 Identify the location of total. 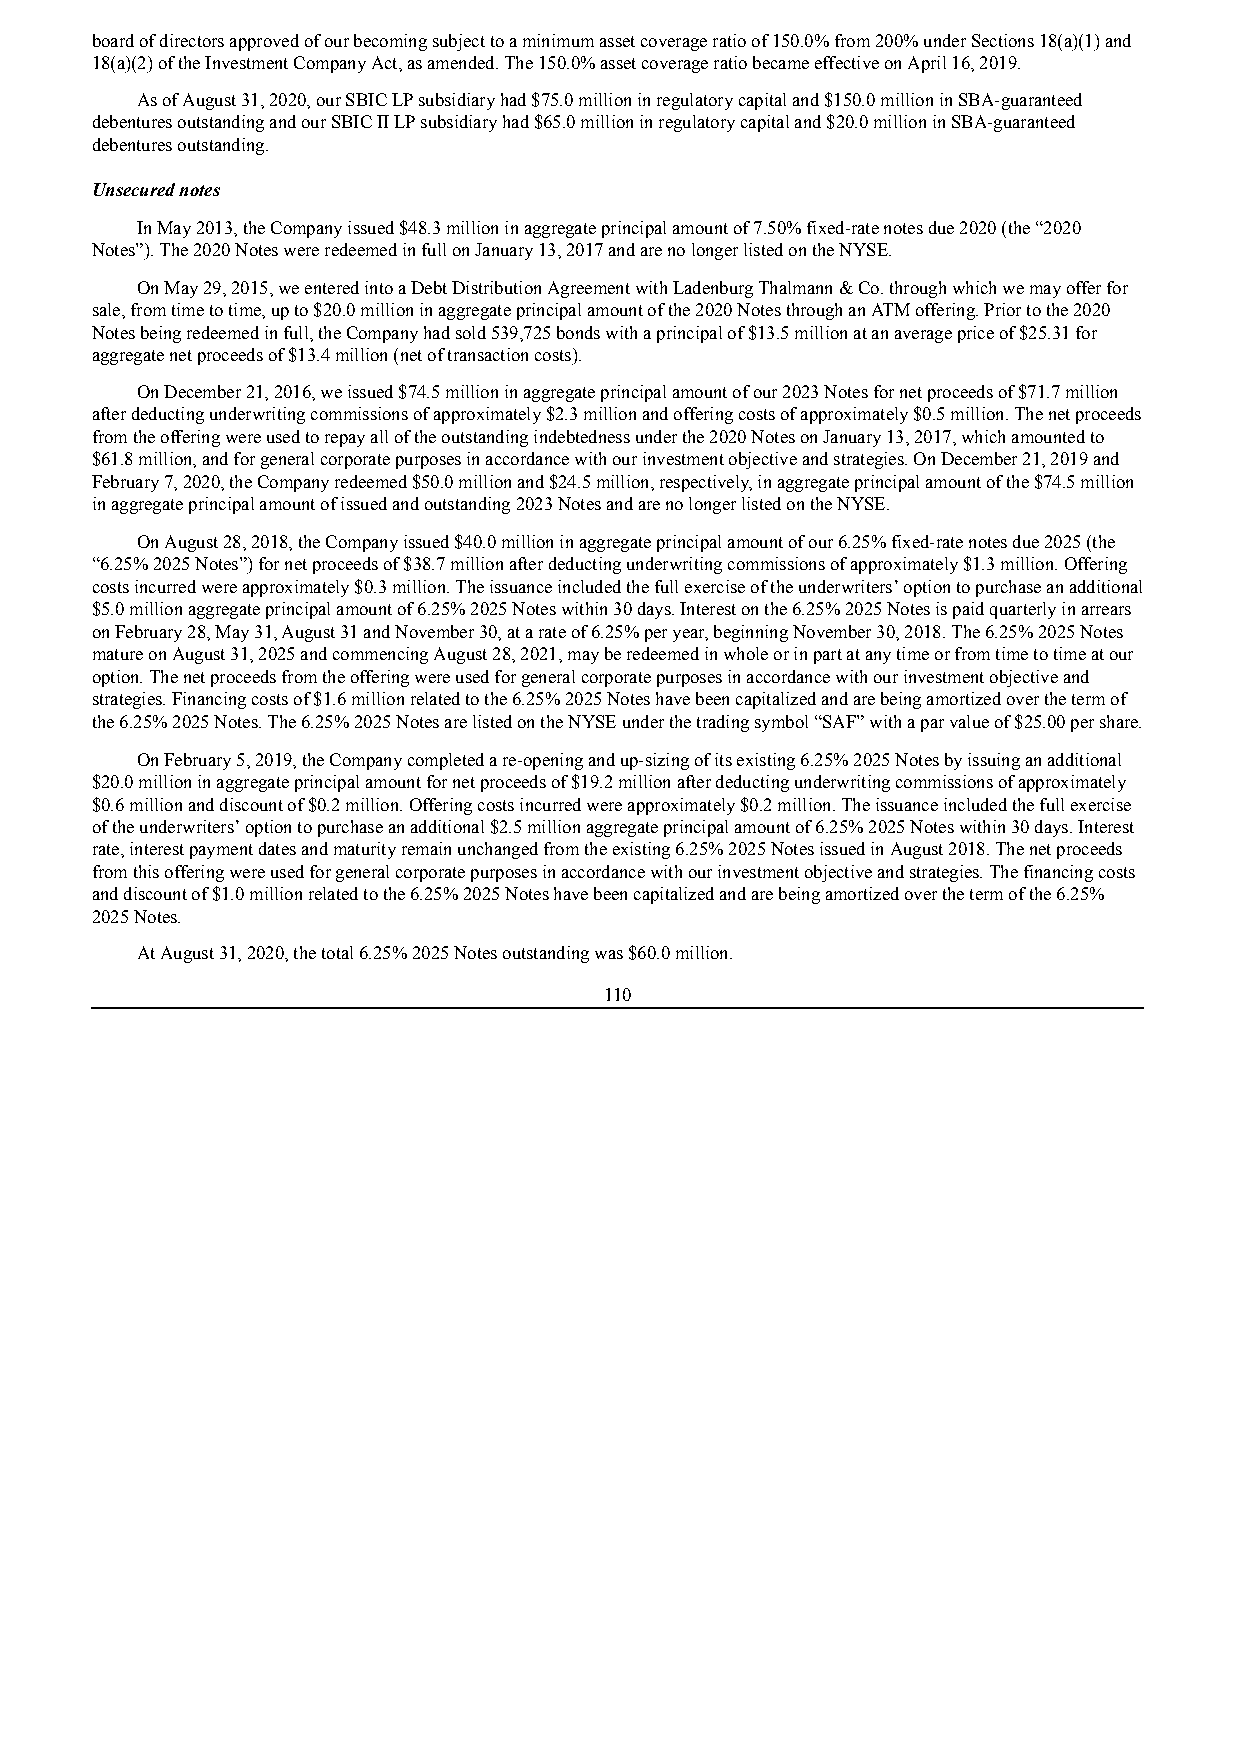
(337, 952).
